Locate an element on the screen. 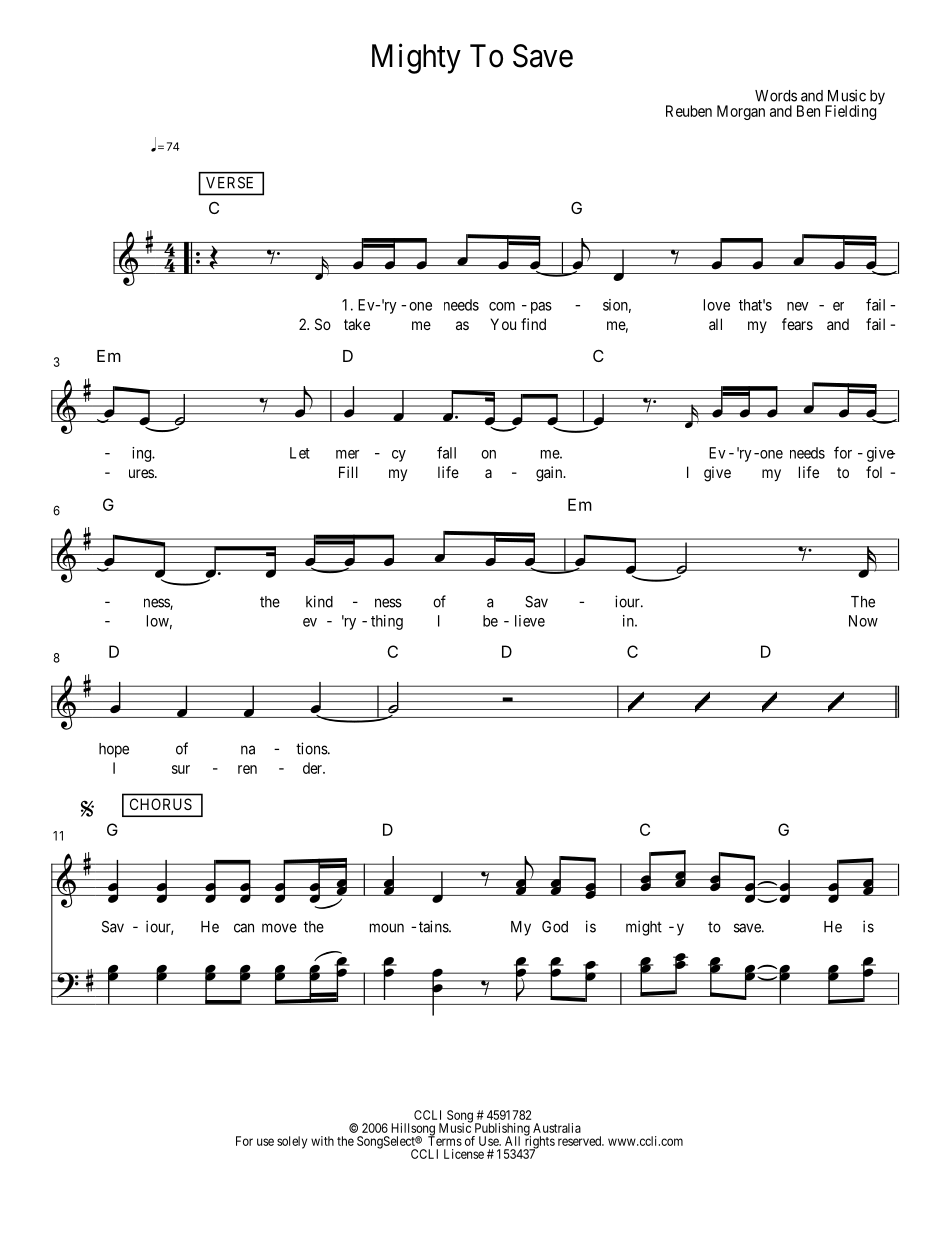 The image size is (952, 1233). fol is located at coordinates (874, 472).
